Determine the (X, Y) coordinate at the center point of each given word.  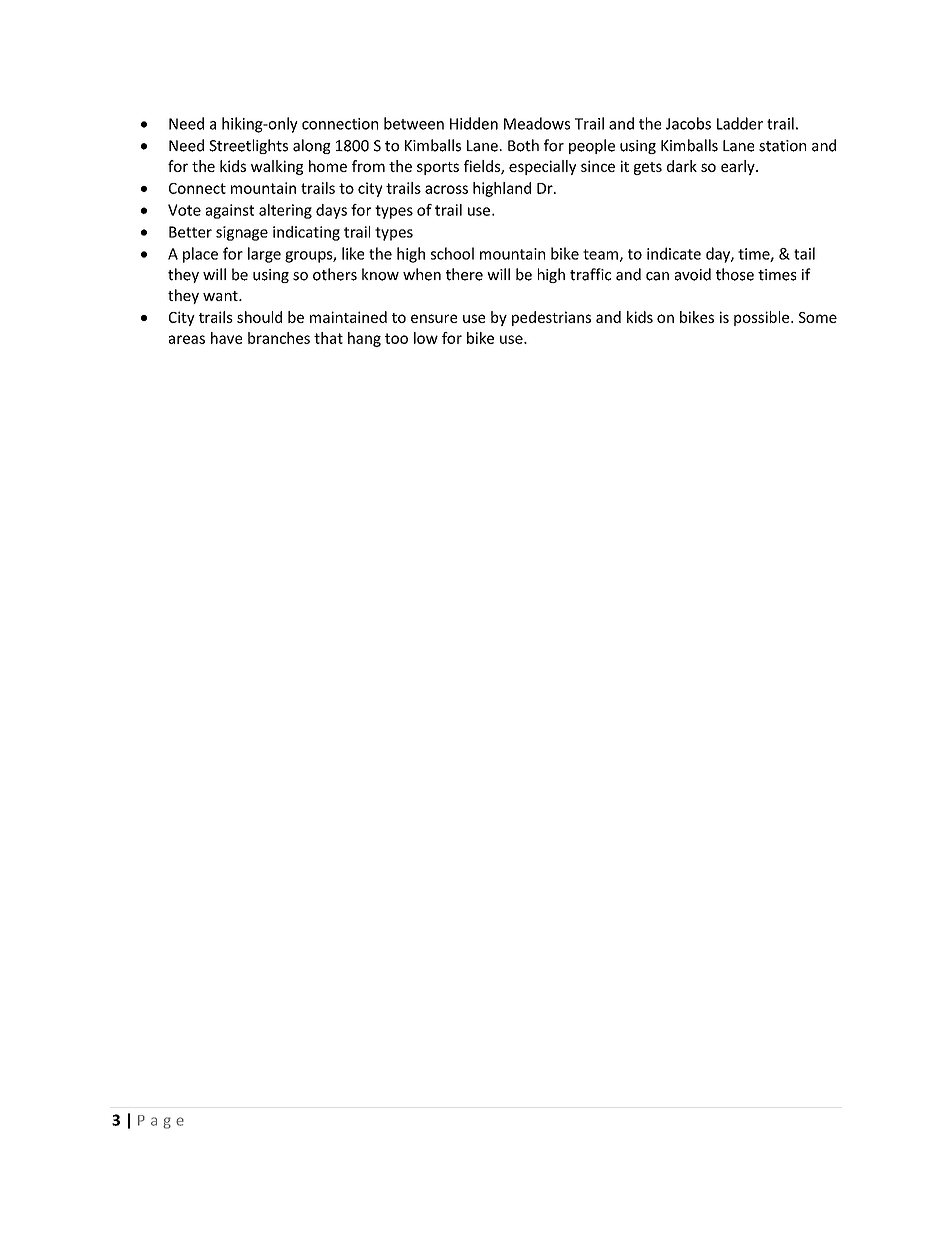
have (226, 338)
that (328, 338)
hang (364, 339)
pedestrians (551, 318)
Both (523, 145)
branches (279, 338)
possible (763, 318)
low (426, 338)
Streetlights (248, 146)
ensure (434, 318)
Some (818, 317)
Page (161, 1122)
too (396, 338)
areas (187, 339)
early (739, 167)
